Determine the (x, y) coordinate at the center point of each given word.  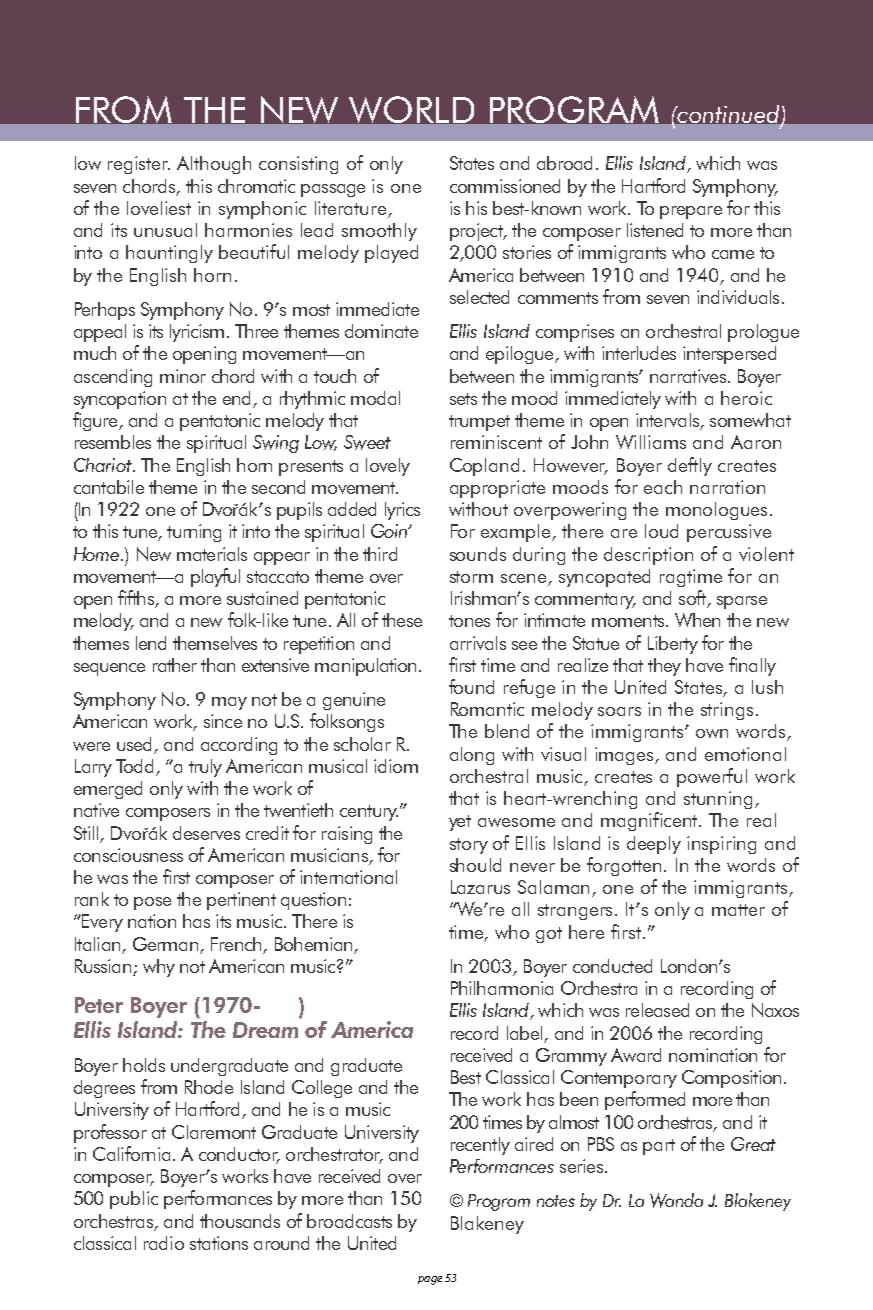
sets (463, 399)
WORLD (411, 109)
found (471, 686)
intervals (668, 421)
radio (164, 1243)
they (664, 667)
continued (728, 115)
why (159, 968)
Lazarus (480, 887)
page (430, 1280)
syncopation (120, 400)
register (139, 165)
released (657, 1010)
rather (175, 665)
